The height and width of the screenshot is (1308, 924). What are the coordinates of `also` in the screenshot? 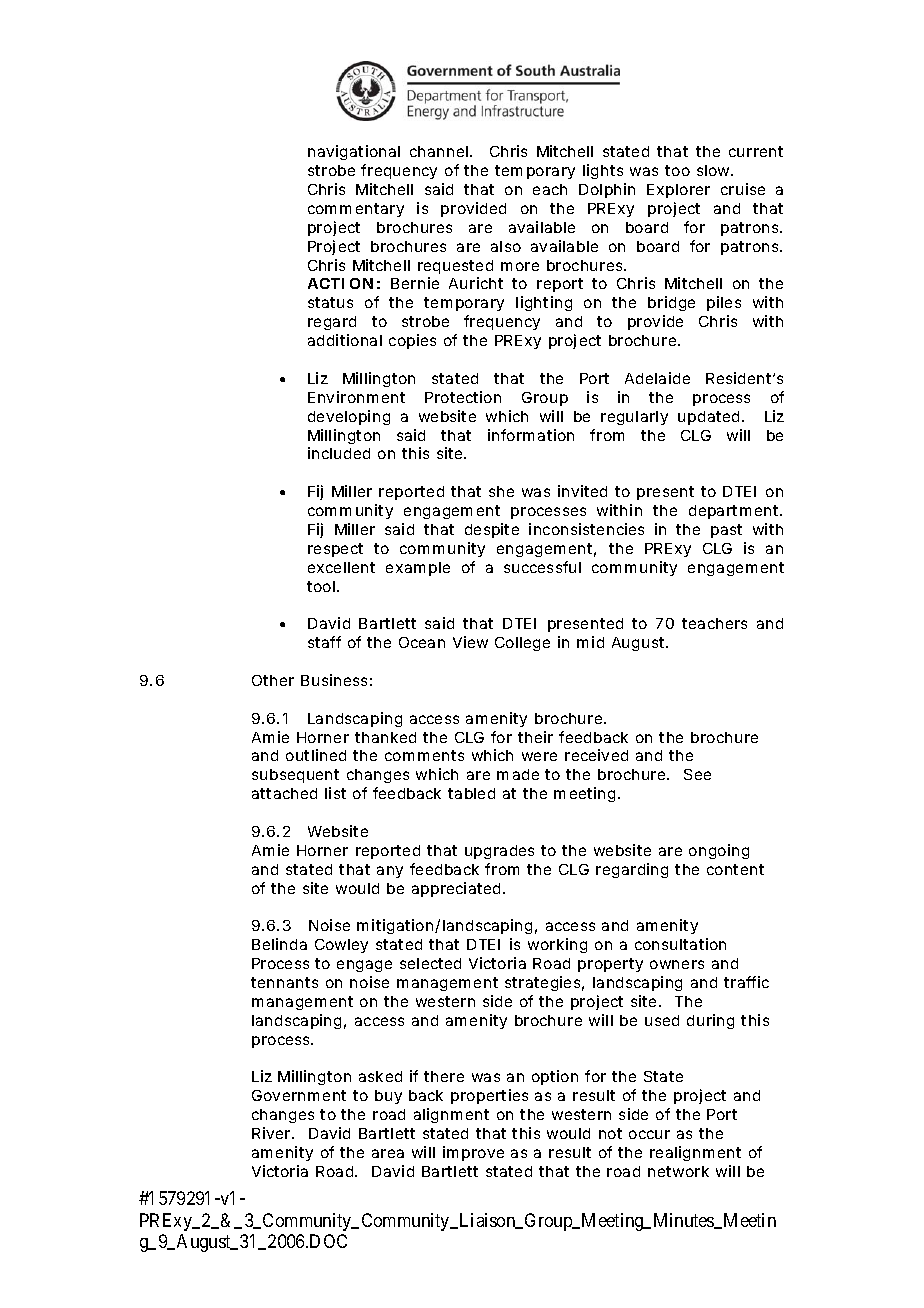 It's located at (506, 246).
